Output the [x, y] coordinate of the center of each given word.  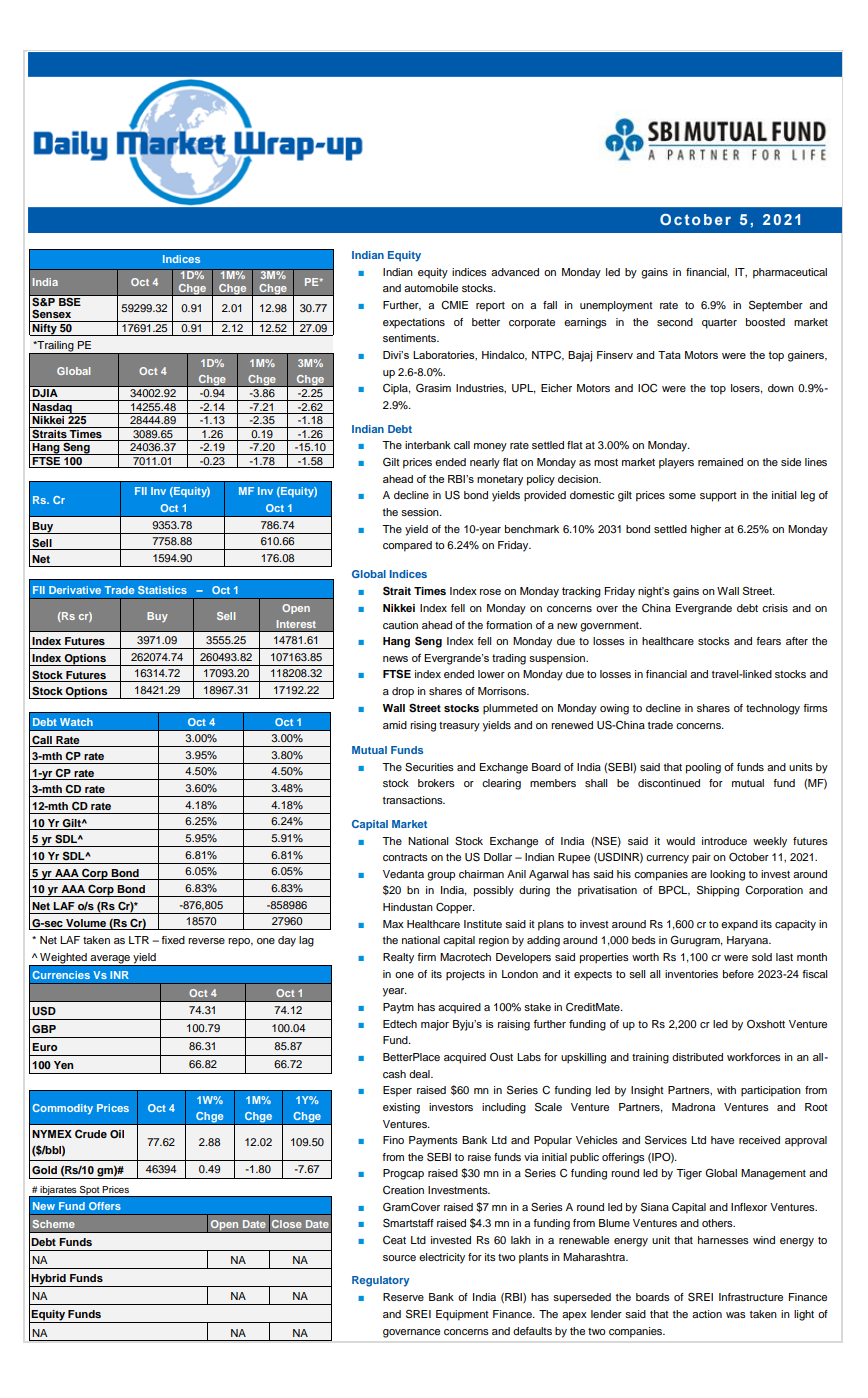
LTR [139, 940]
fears [768, 641]
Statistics [162, 590]
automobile [431, 288]
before [738, 974]
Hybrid [49, 1280]
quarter [719, 324]
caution [400, 625]
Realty [398, 958]
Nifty [45, 328]
